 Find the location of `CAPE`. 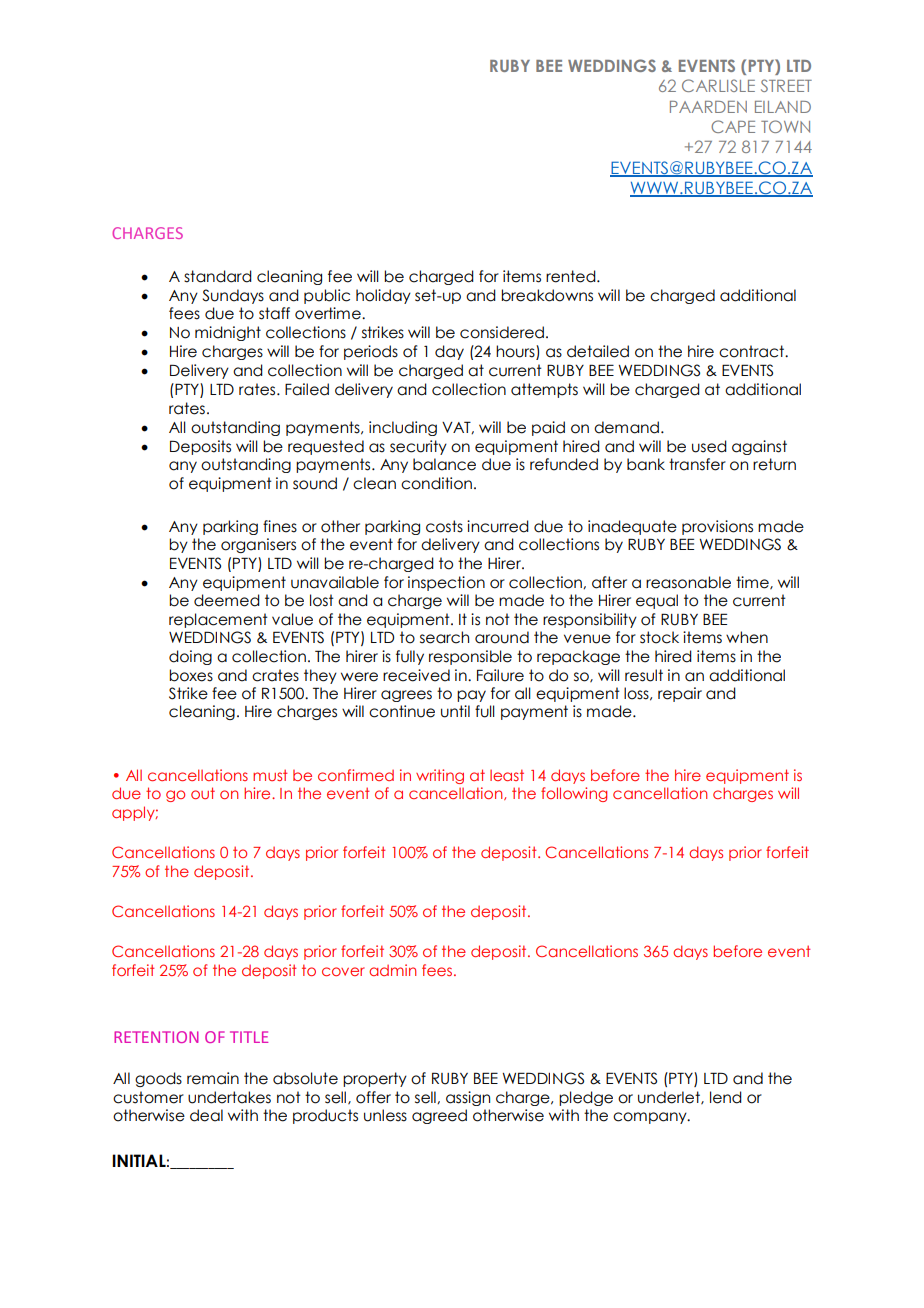

CAPE is located at coordinates (733, 126).
